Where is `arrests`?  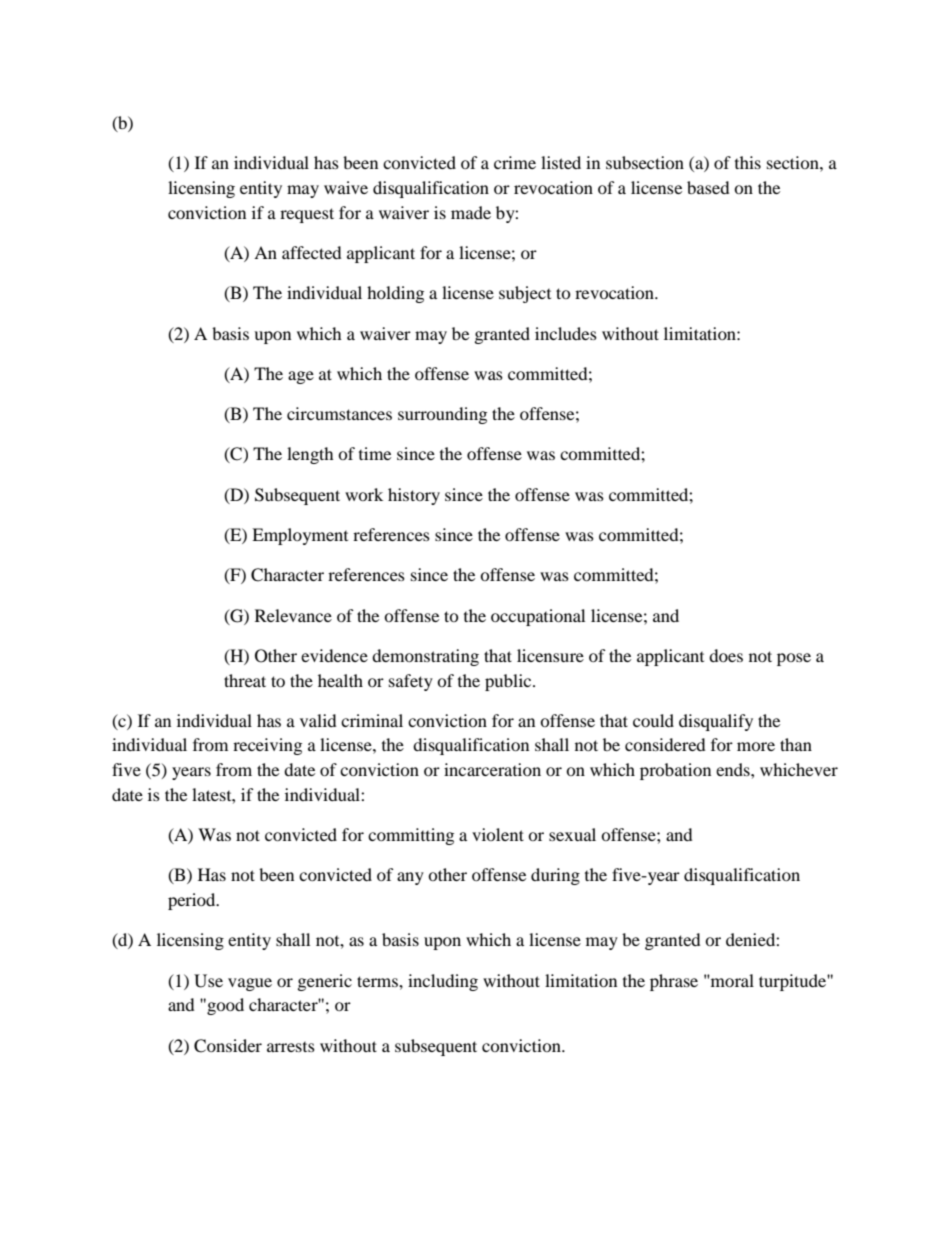 arrests is located at coordinates (291, 1047).
